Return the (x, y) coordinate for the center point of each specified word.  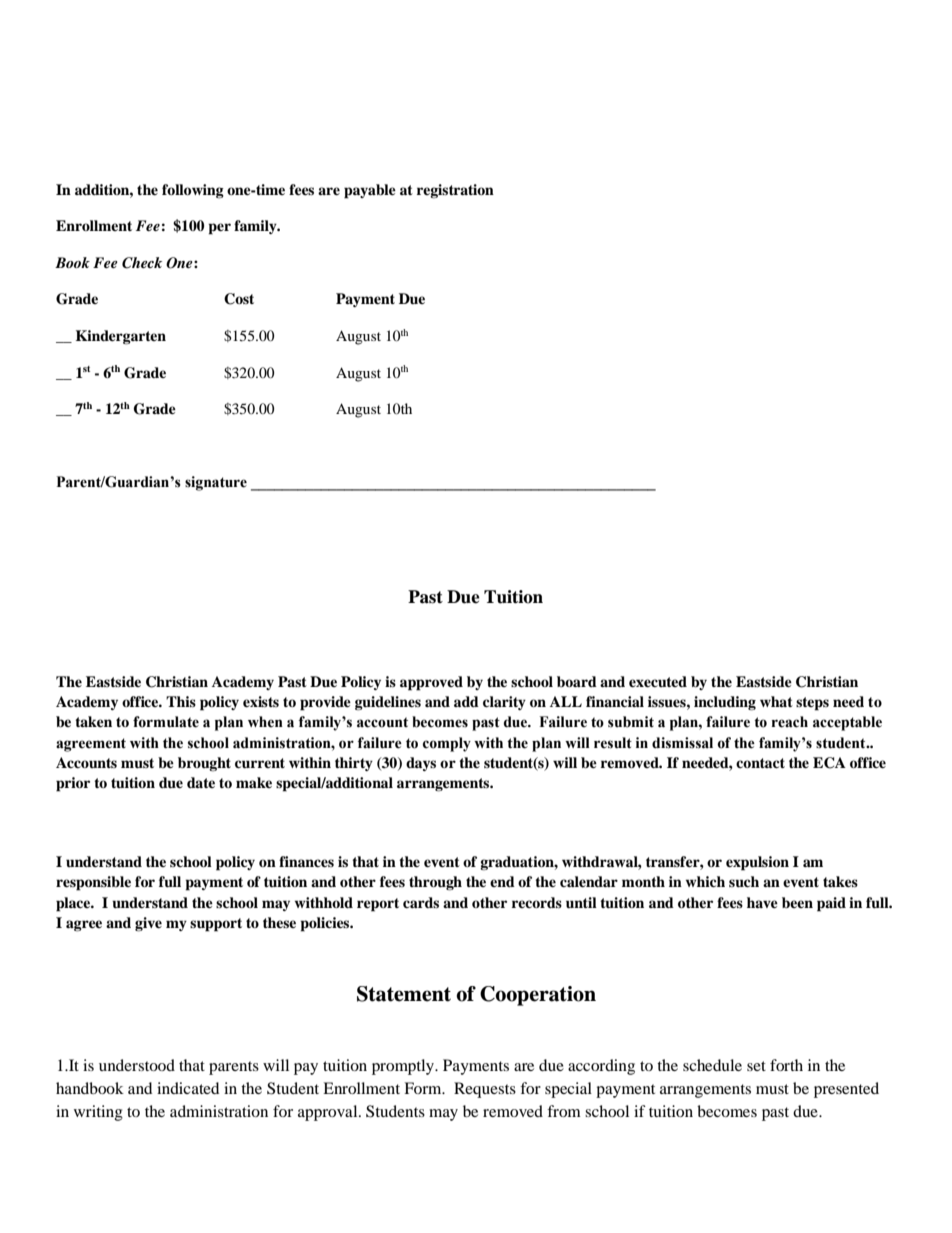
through (435, 883)
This (181, 701)
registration (455, 191)
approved (431, 683)
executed (658, 681)
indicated (188, 1088)
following (193, 191)
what (776, 701)
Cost (239, 299)
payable (370, 191)
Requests (485, 1090)
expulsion (757, 863)
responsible (93, 883)
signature (216, 483)
